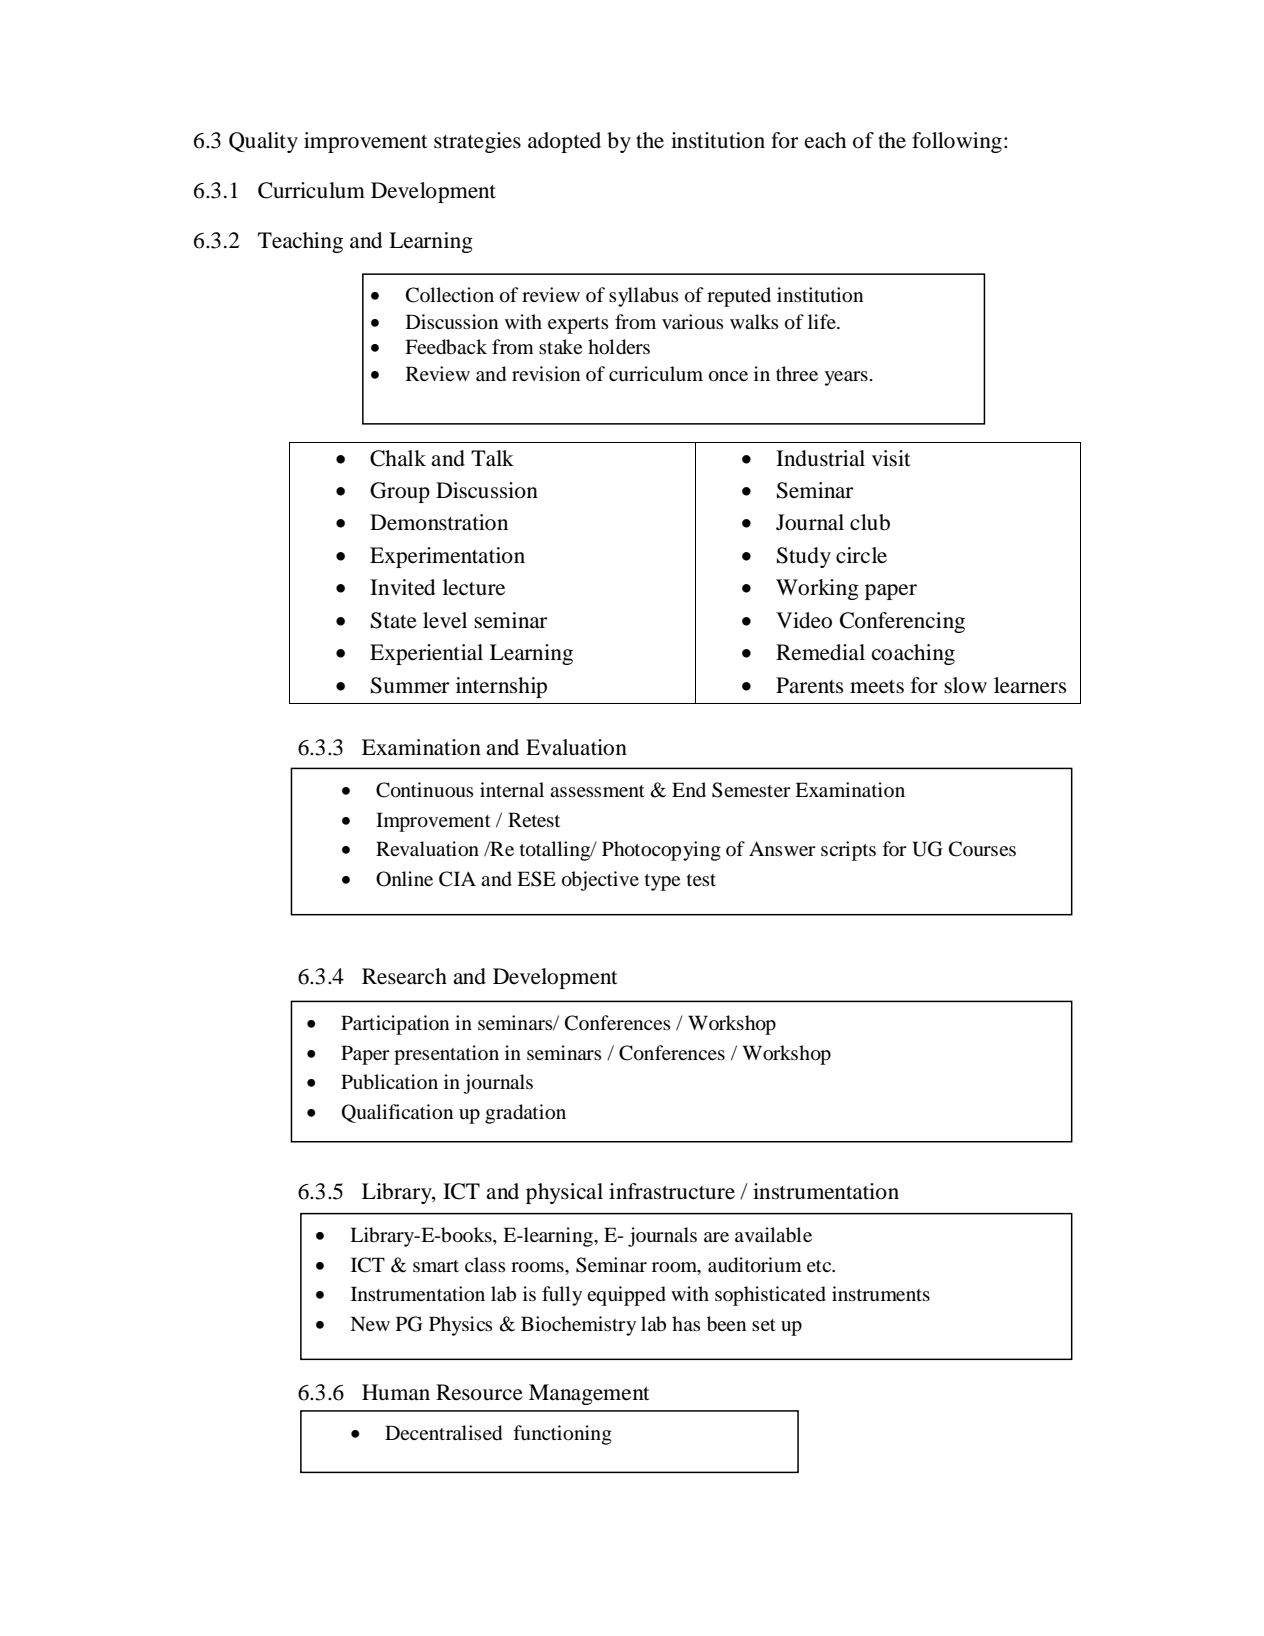  I want to click on Research, so click(404, 976).
